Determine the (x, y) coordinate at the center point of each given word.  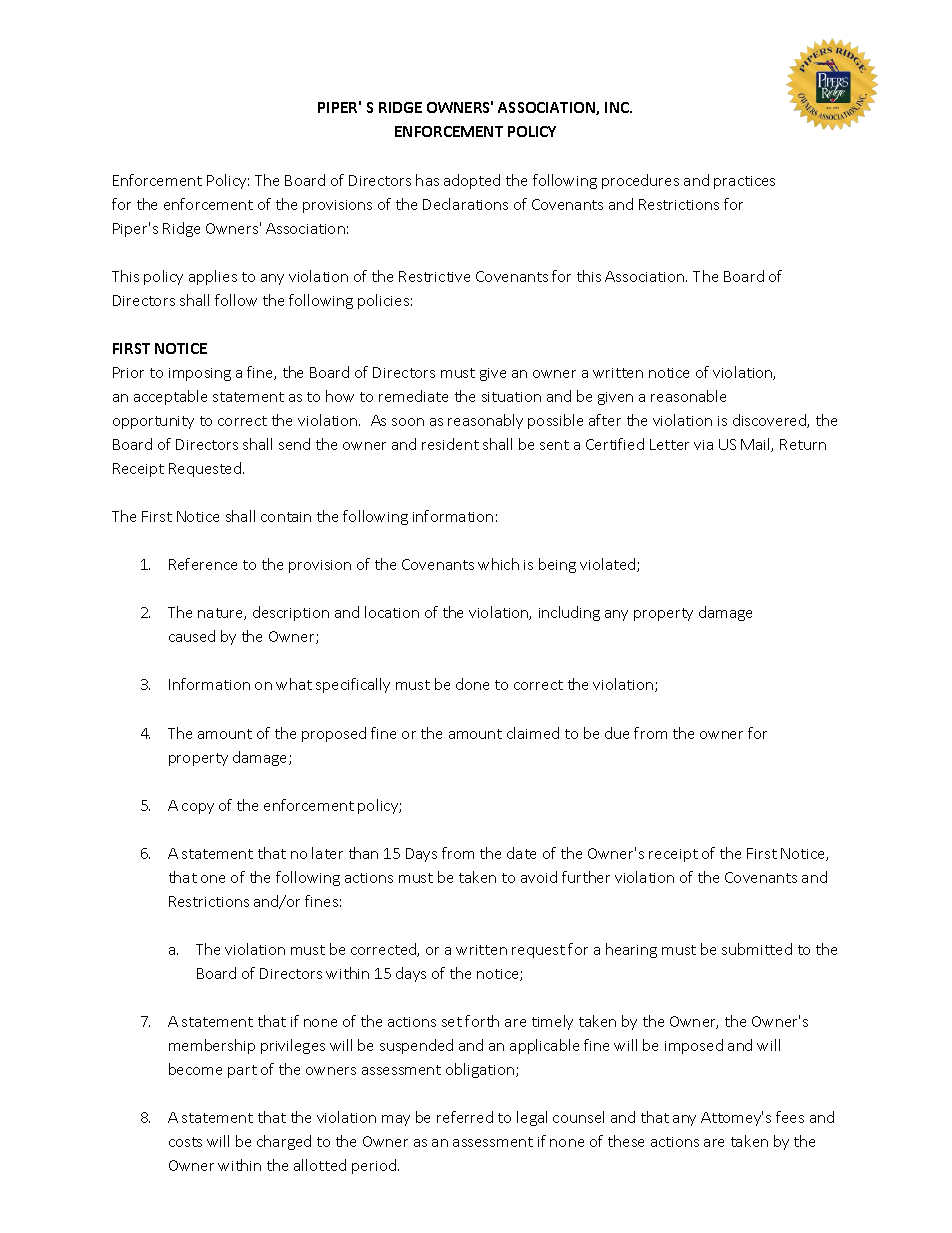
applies (213, 277)
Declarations (465, 204)
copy (198, 808)
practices (744, 182)
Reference (203, 564)
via (703, 445)
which (498, 564)
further (586, 877)
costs (185, 1142)
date (521, 853)
